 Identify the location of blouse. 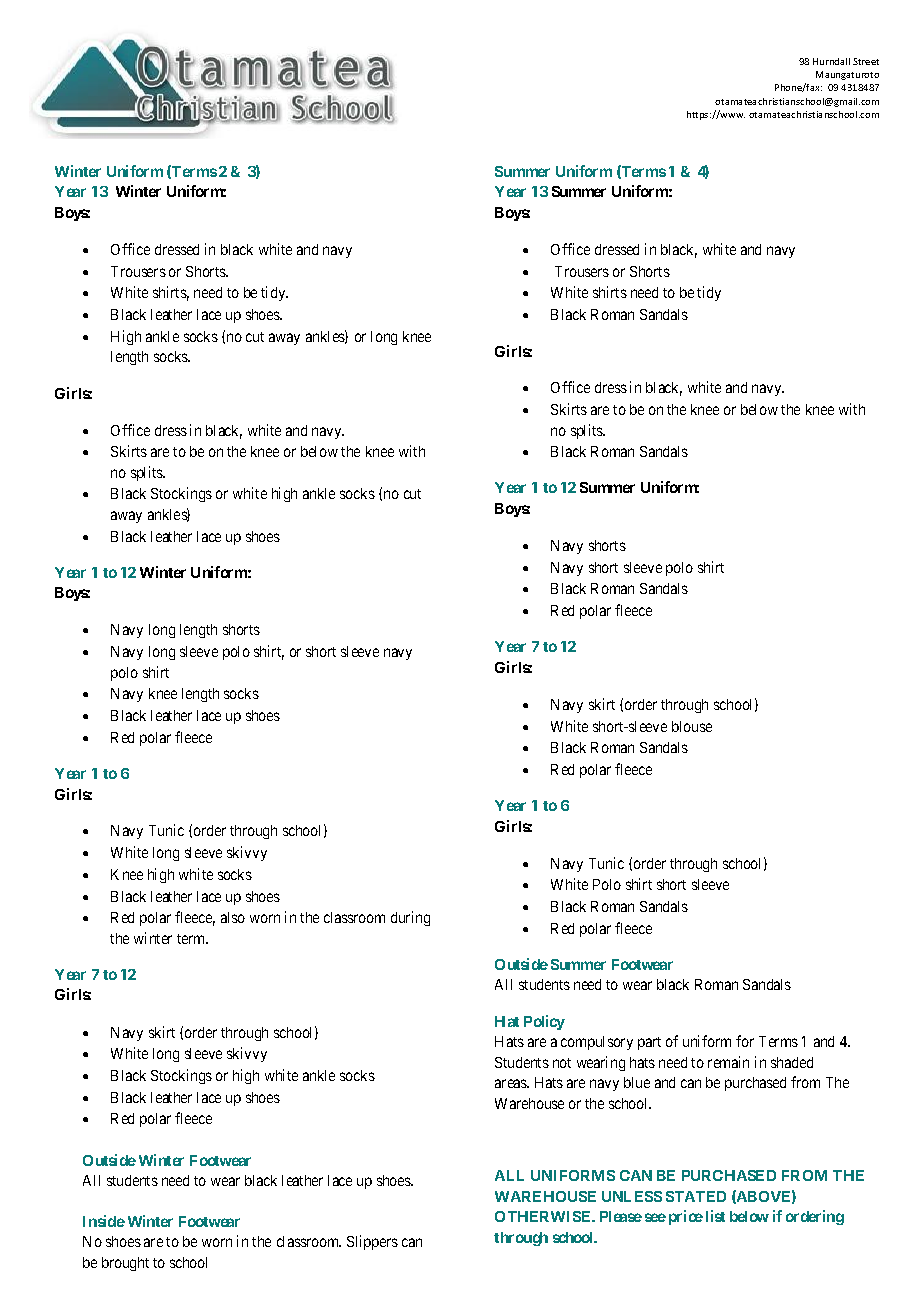
(692, 726).
